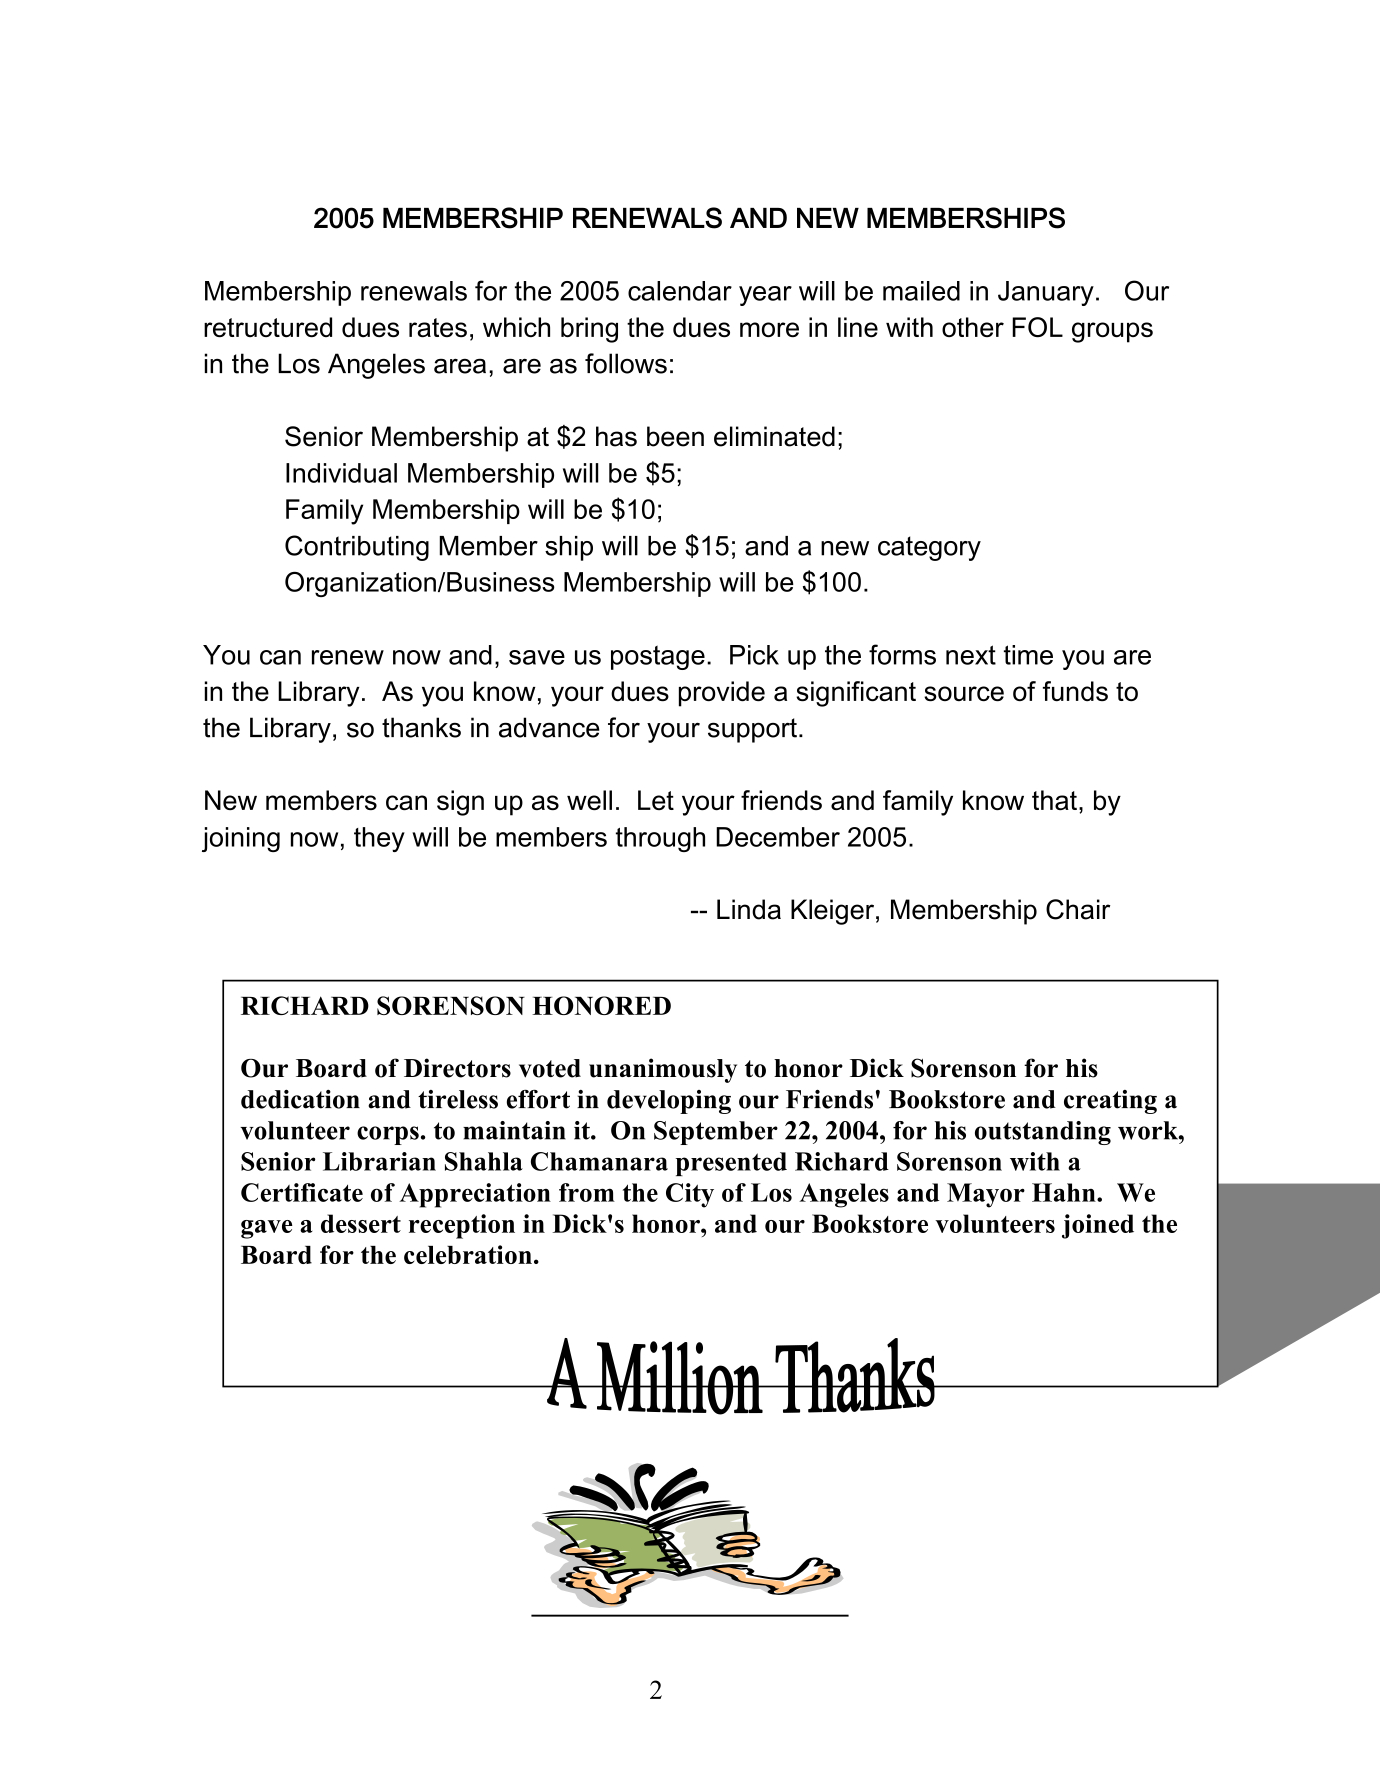  Describe the element at coordinates (357, 548) in the document. I see `Contributing` at that location.
